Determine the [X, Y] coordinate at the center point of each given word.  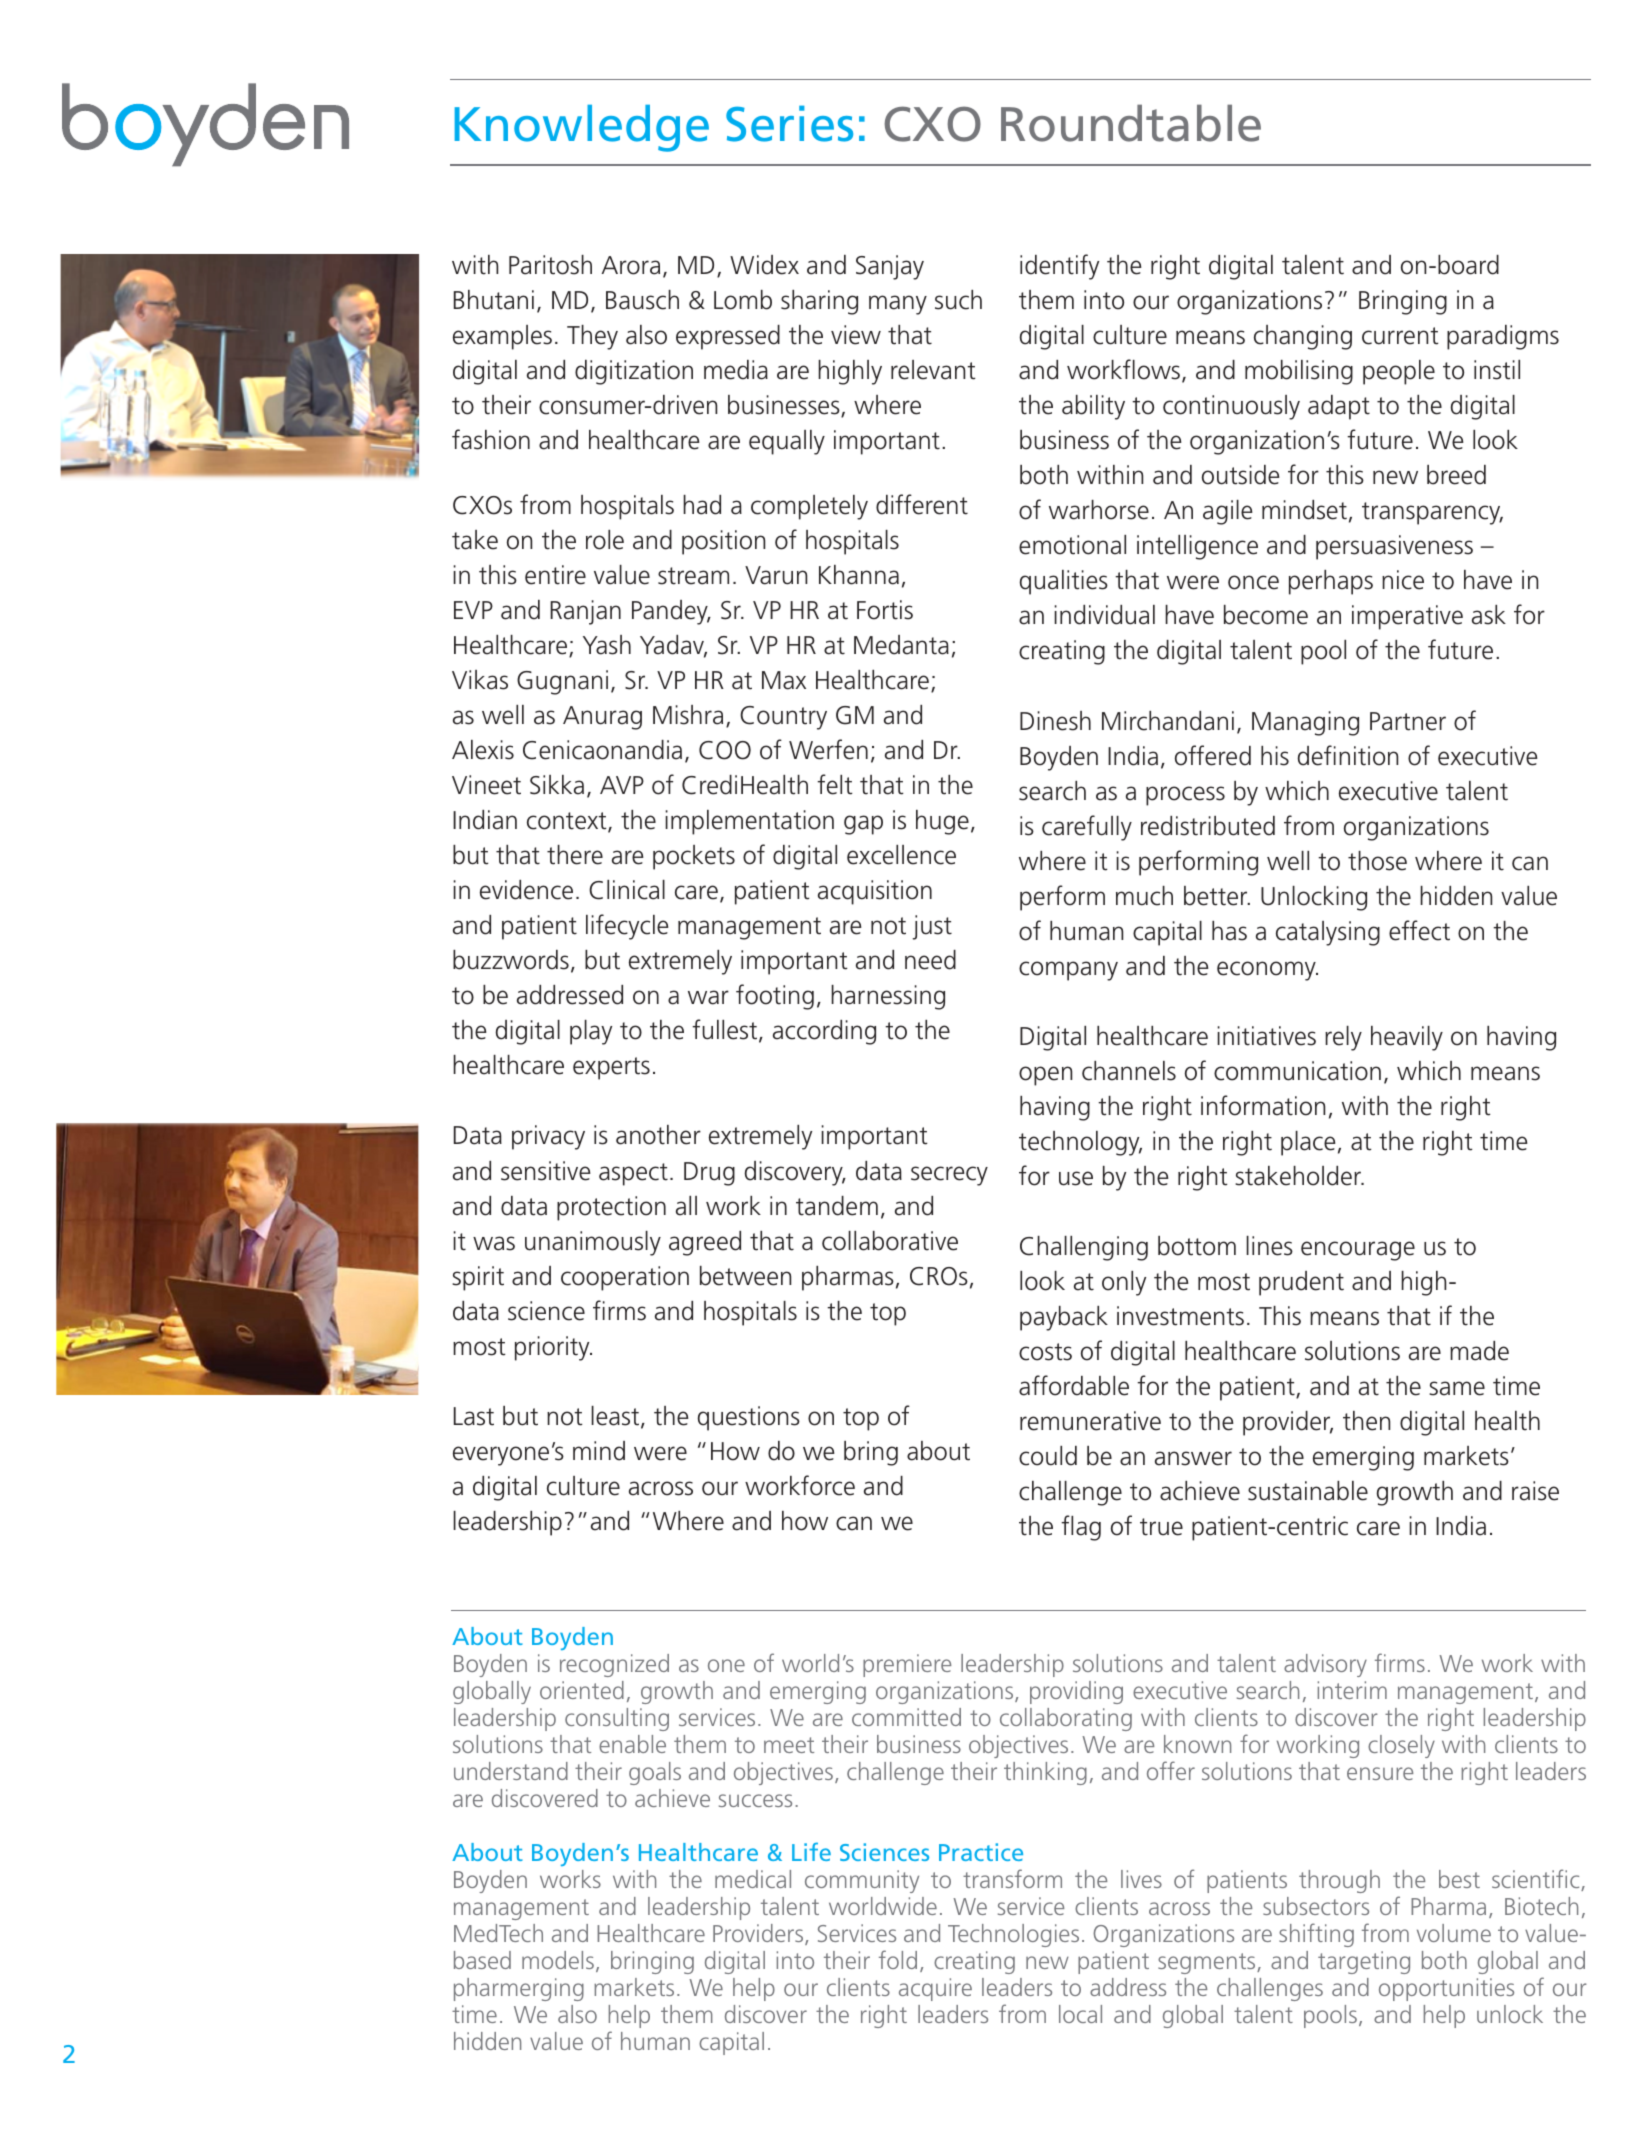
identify [1059, 267]
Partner [1408, 721]
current [1400, 336]
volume [1454, 1933]
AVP [622, 785]
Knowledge [582, 128]
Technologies [1013, 1935]
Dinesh [1055, 721]
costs [1045, 1352]
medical [753, 1879]
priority [553, 1348]
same [1457, 1388]
